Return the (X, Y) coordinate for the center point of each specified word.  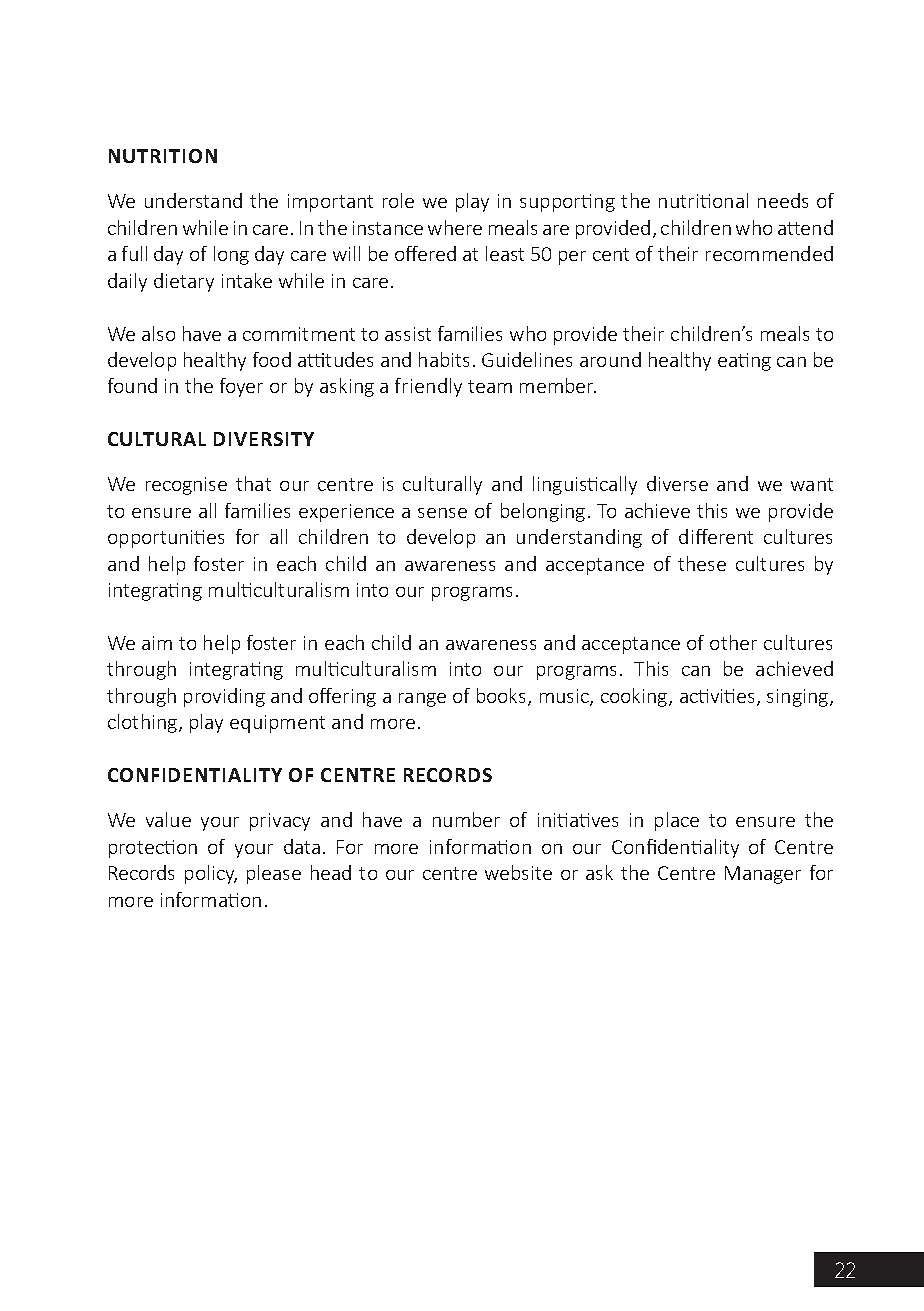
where (455, 227)
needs (783, 200)
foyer (241, 387)
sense (442, 513)
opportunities (166, 539)
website (518, 872)
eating (744, 362)
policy (211, 874)
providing (224, 697)
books (503, 697)
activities (719, 697)
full (134, 253)
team (490, 386)
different (716, 536)
